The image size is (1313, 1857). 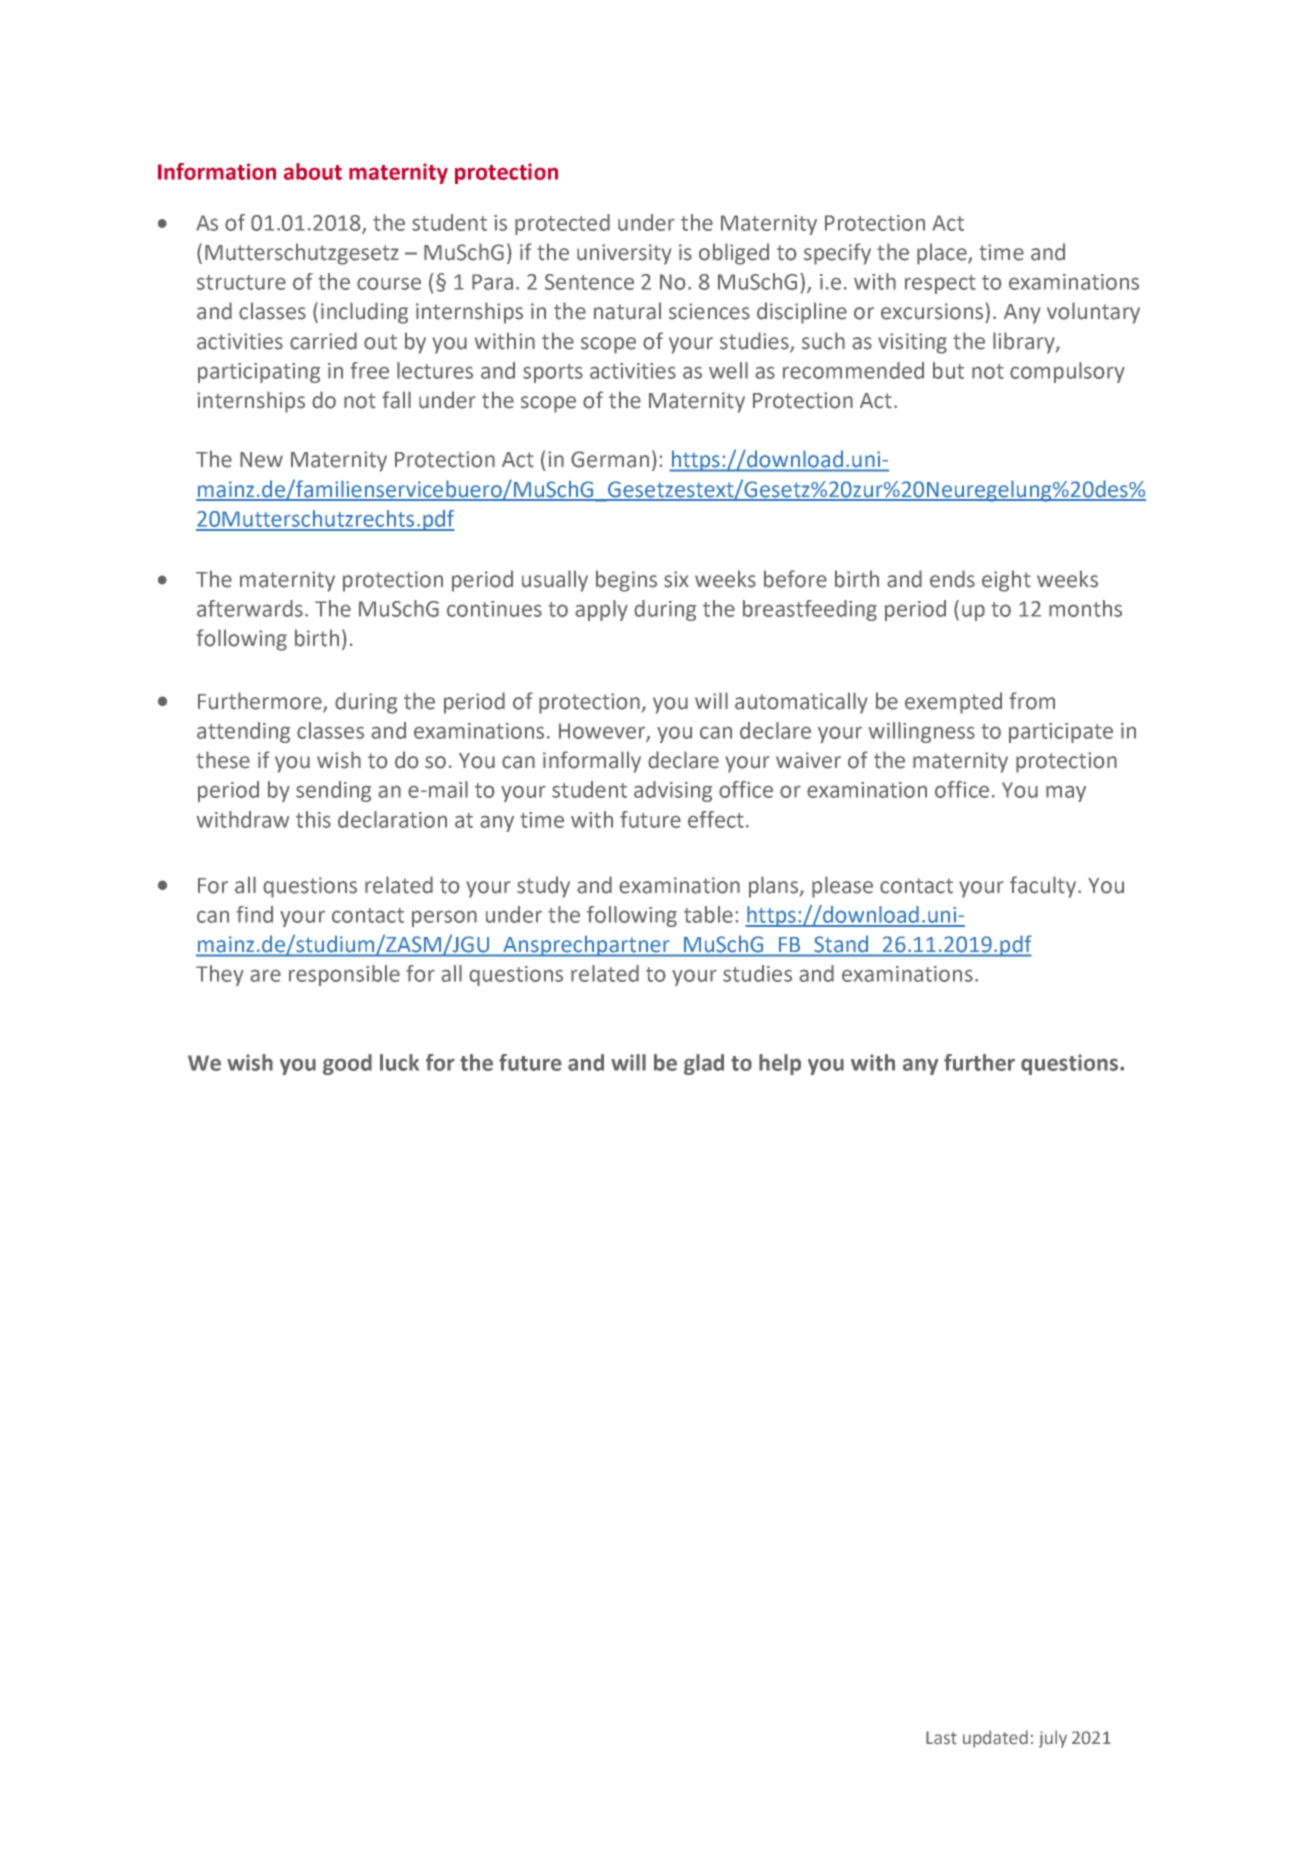 I want to click on faculty, so click(x=1043, y=887).
